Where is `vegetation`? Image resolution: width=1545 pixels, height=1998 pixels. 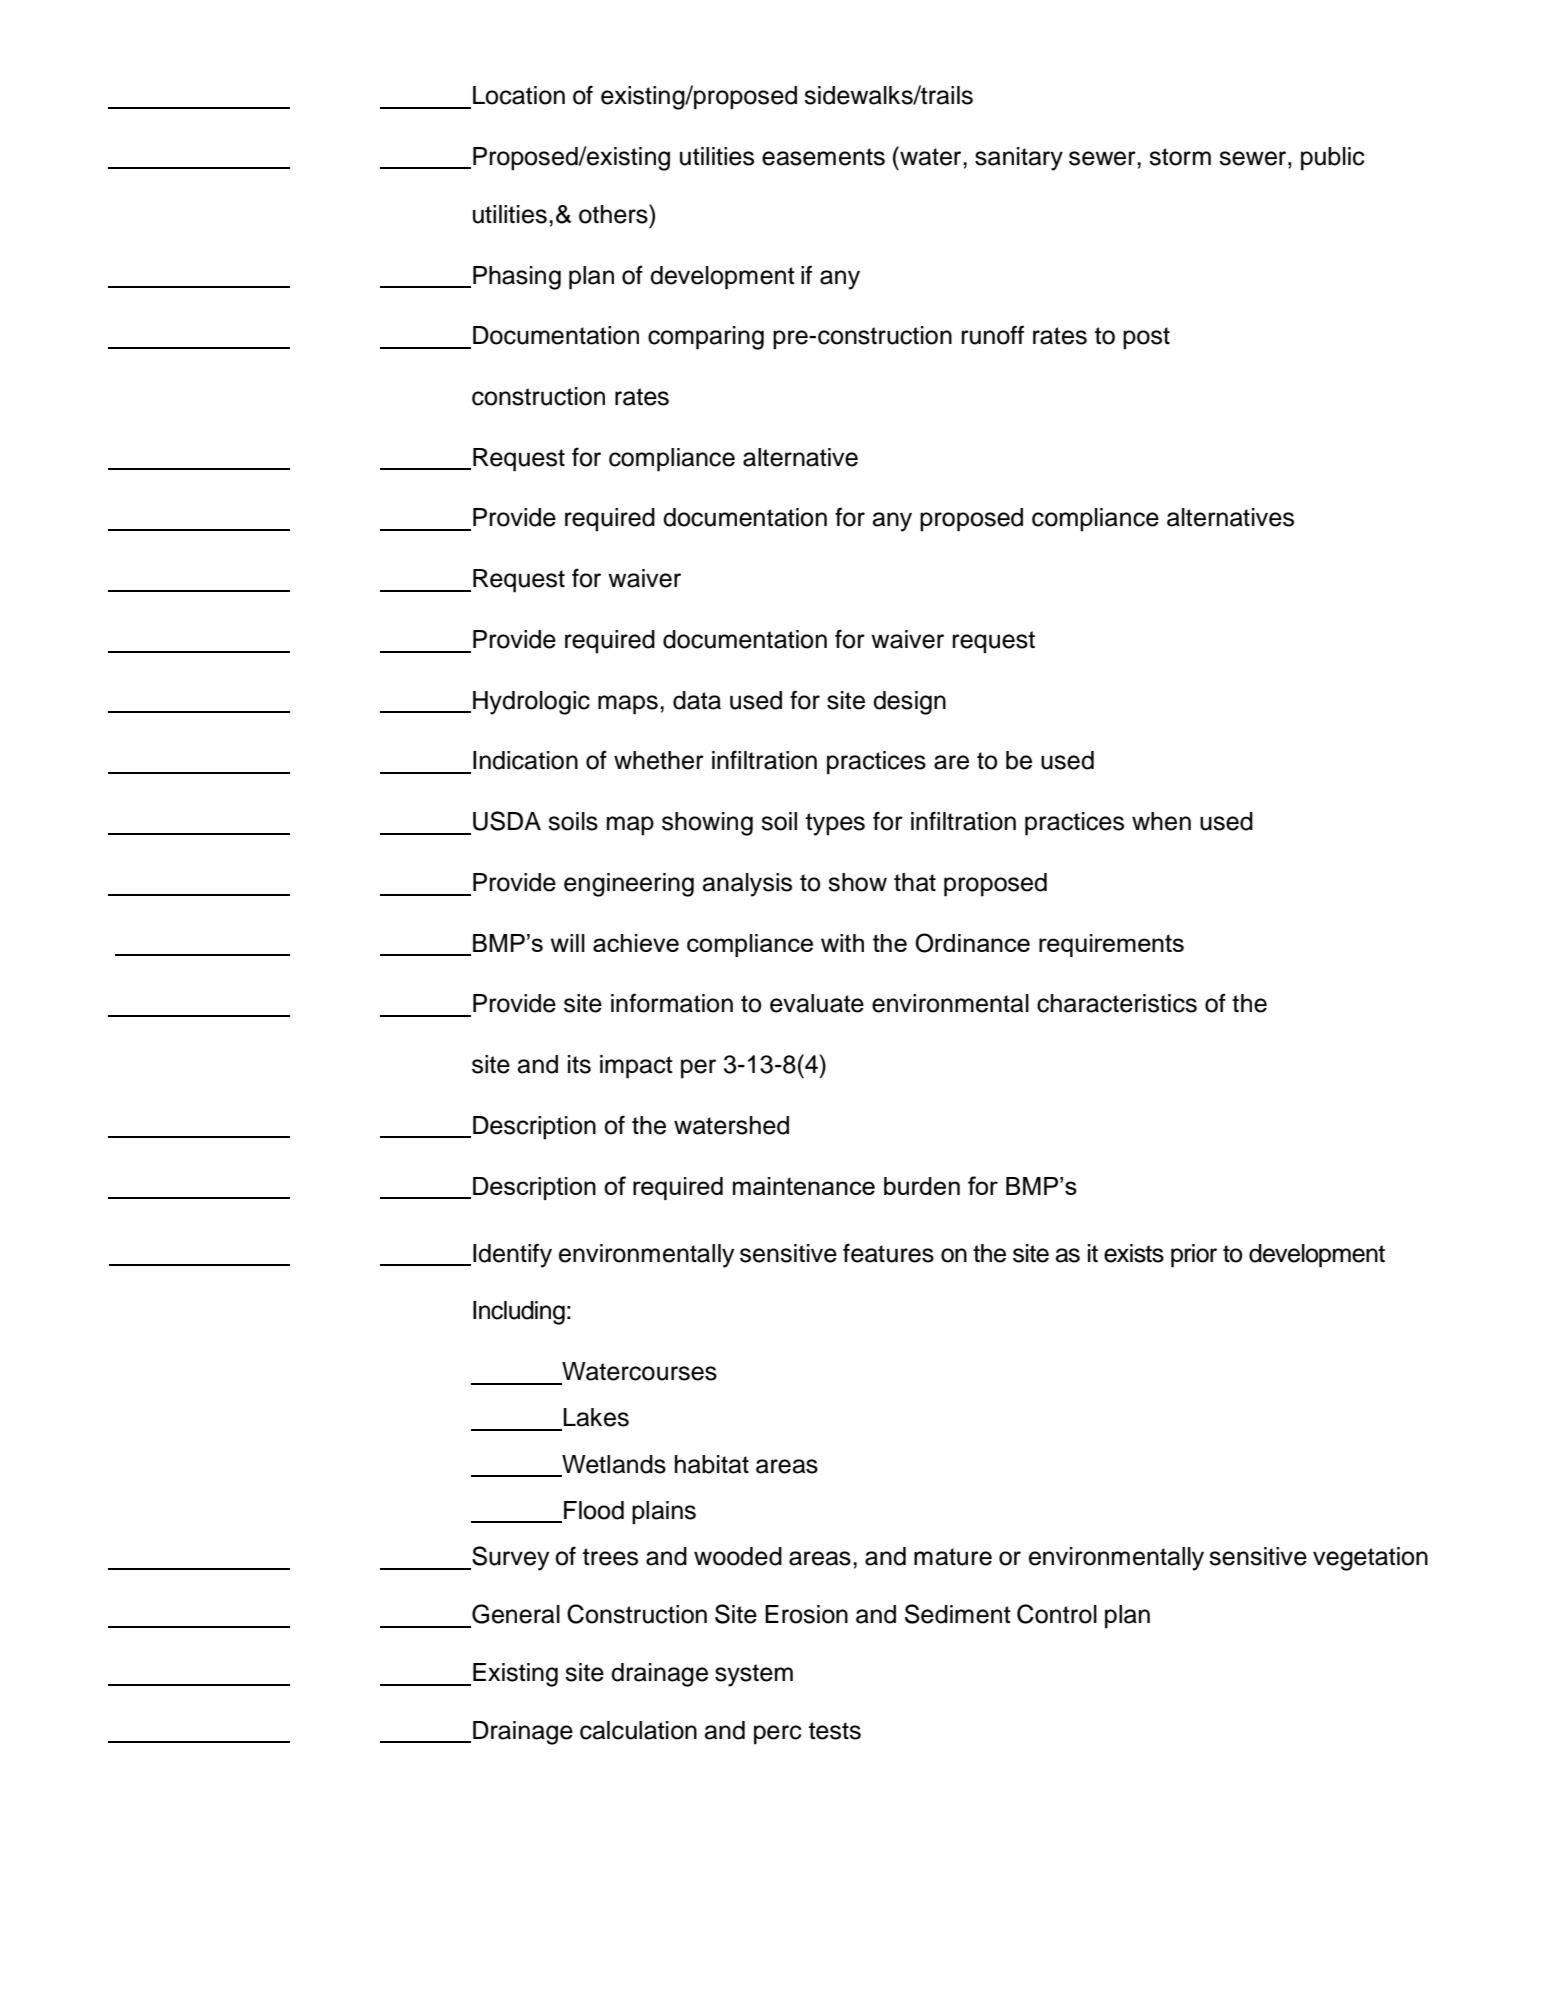
vegetation is located at coordinates (1370, 1559).
